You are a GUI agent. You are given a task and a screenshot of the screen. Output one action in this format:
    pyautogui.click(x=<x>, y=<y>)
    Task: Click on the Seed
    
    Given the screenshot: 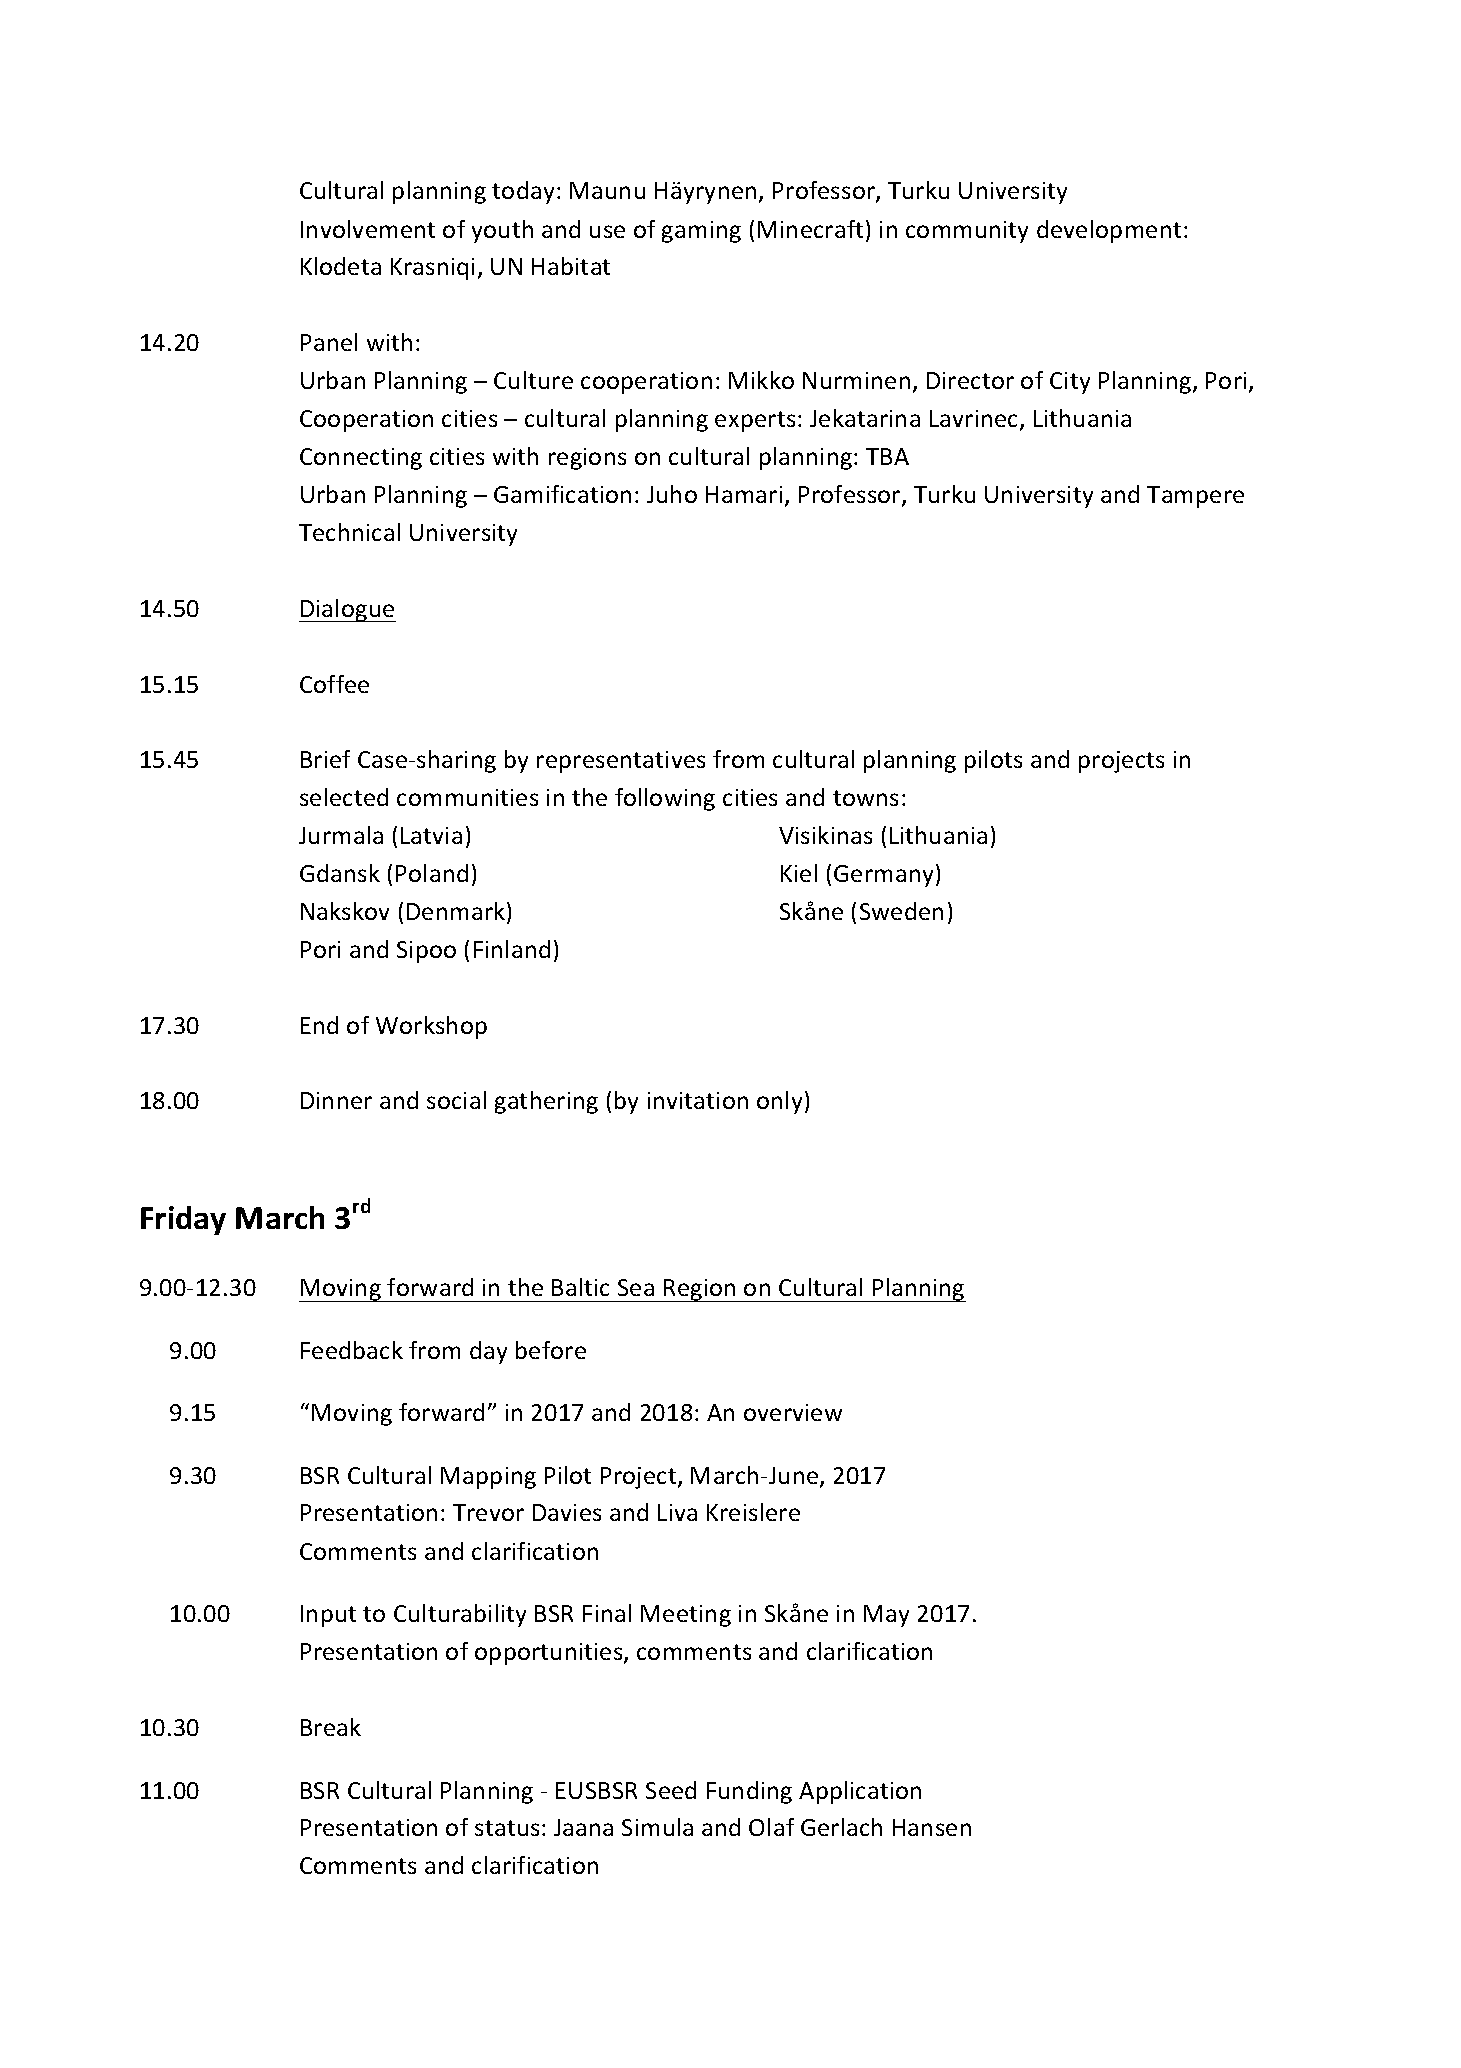 What is the action you would take?
    pyautogui.click(x=671, y=1790)
